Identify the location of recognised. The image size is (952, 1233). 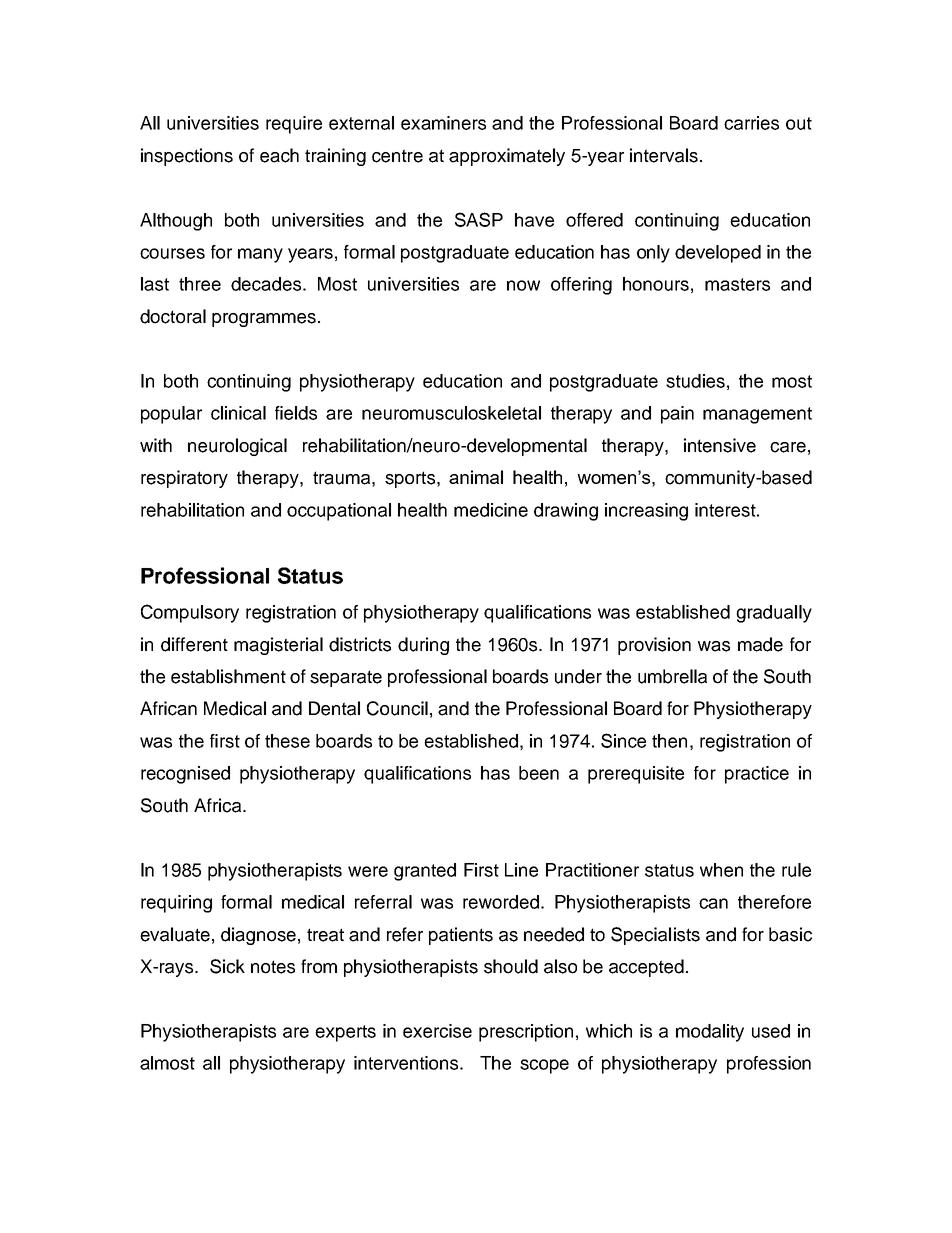
(185, 775).
